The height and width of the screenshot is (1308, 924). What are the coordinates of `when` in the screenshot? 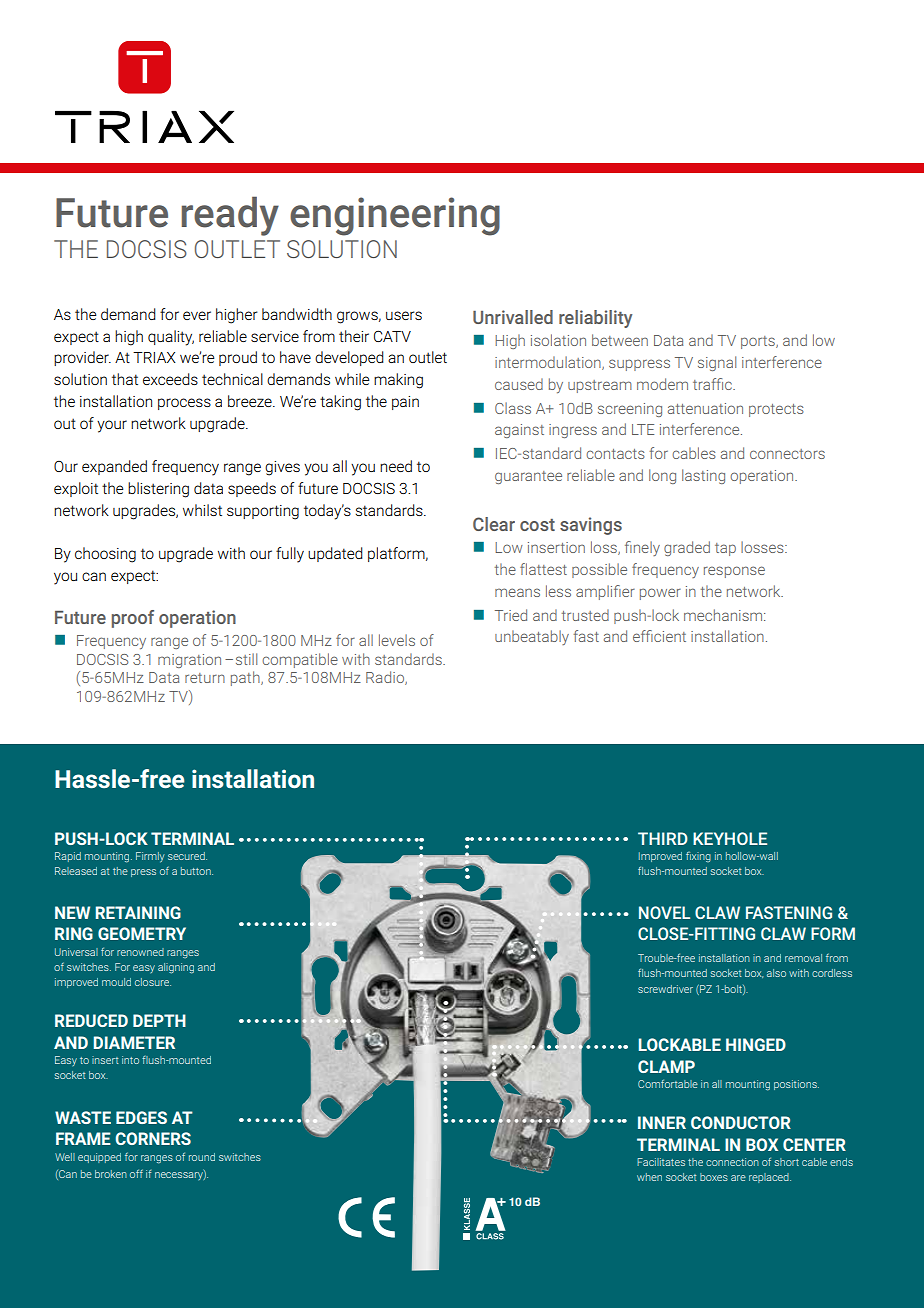 It's located at (649, 1177).
